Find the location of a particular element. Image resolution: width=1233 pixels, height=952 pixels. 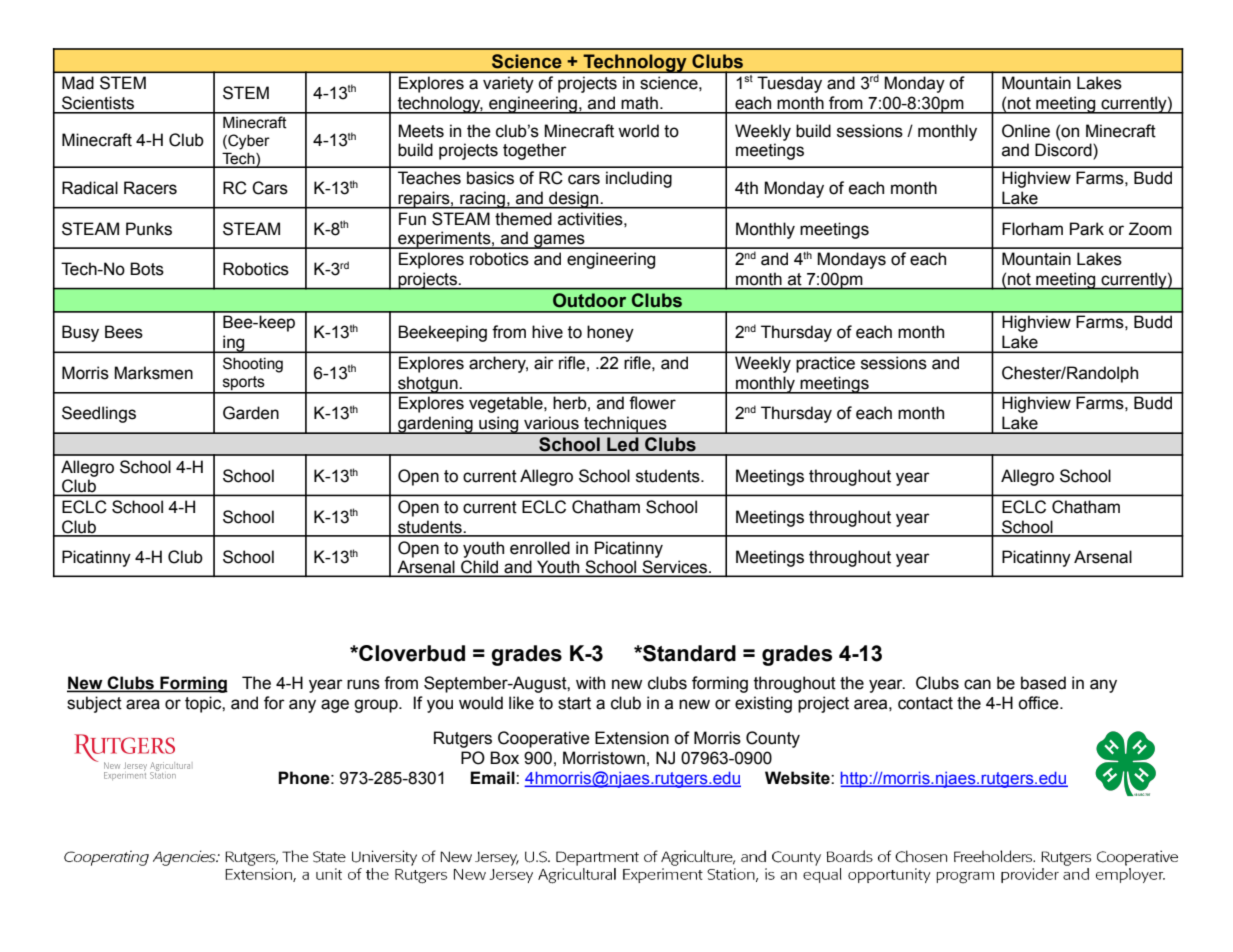

Scientists is located at coordinates (98, 103).
